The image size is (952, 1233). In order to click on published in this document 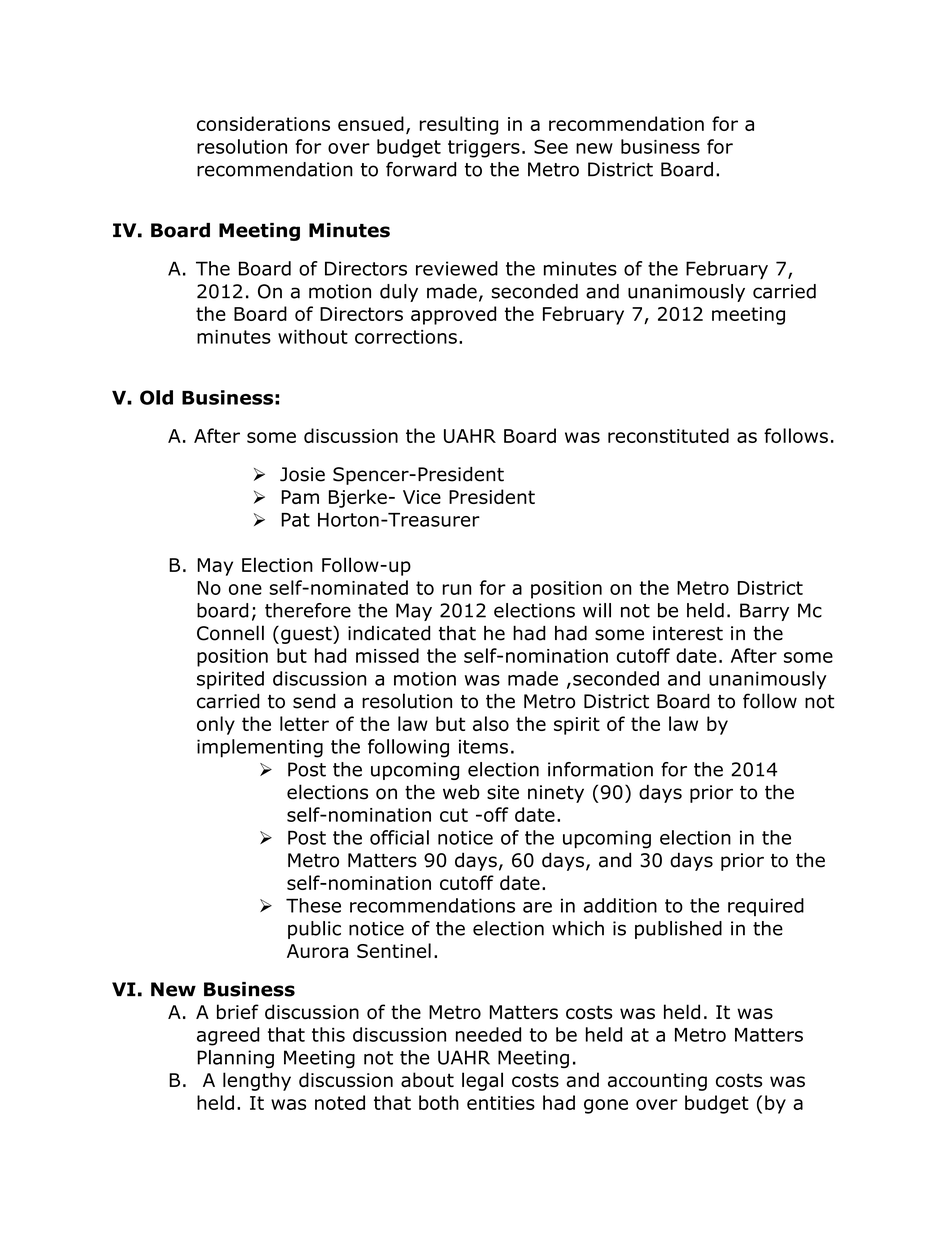, I will do `click(678, 930)`.
